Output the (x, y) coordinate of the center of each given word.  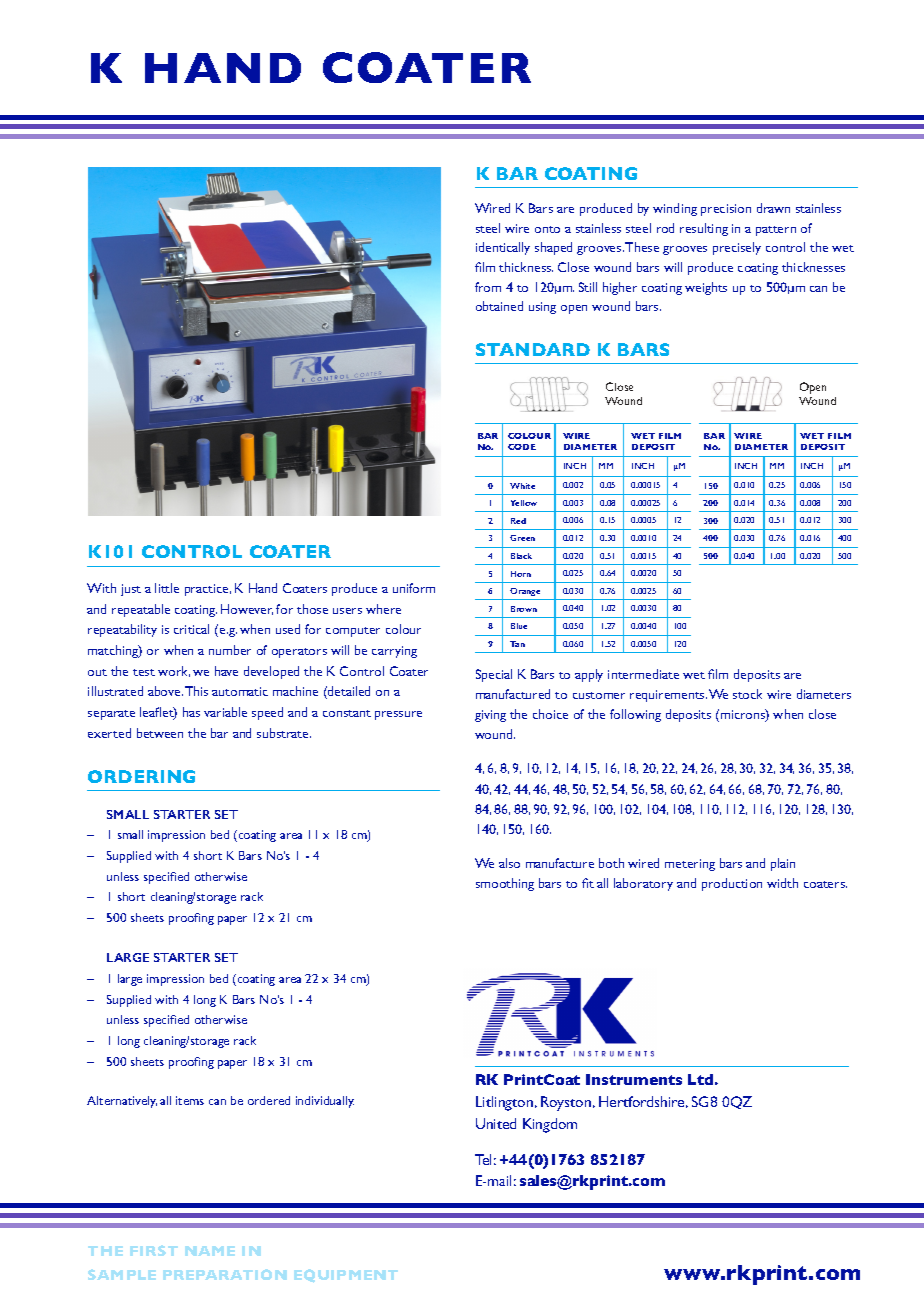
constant (347, 713)
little (167, 588)
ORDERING (141, 776)
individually (325, 1102)
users (347, 611)
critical (191, 629)
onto (547, 229)
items (190, 1100)
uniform (414, 588)
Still (588, 287)
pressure (398, 715)
